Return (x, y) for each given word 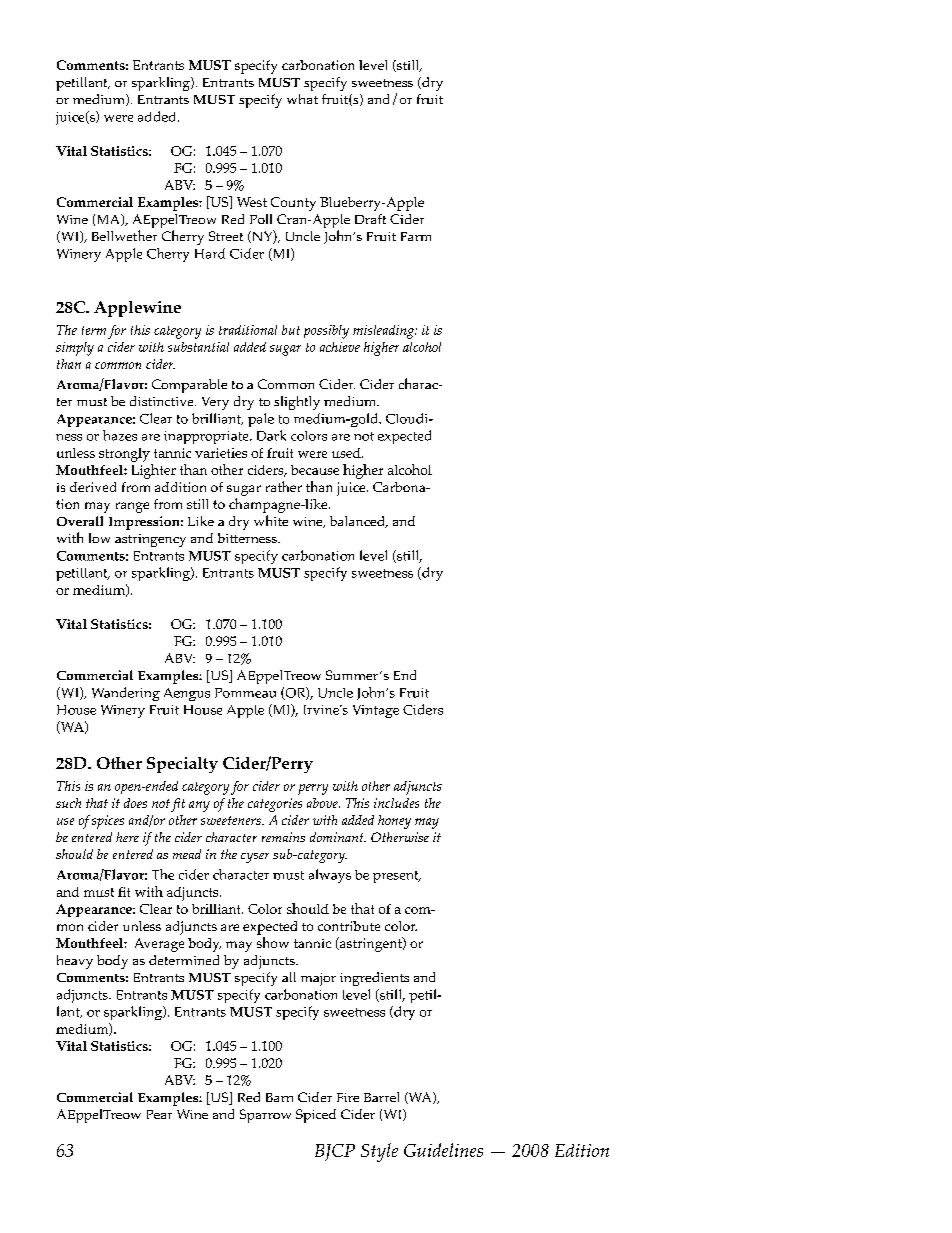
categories (275, 805)
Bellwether (124, 235)
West (252, 202)
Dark (271, 435)
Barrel (381, 1097)
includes (396, 803)
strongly (124, 455)
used (347, 453)
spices (108, 822)
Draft (370, 219)
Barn (279, 1097)
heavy (75, 962)
